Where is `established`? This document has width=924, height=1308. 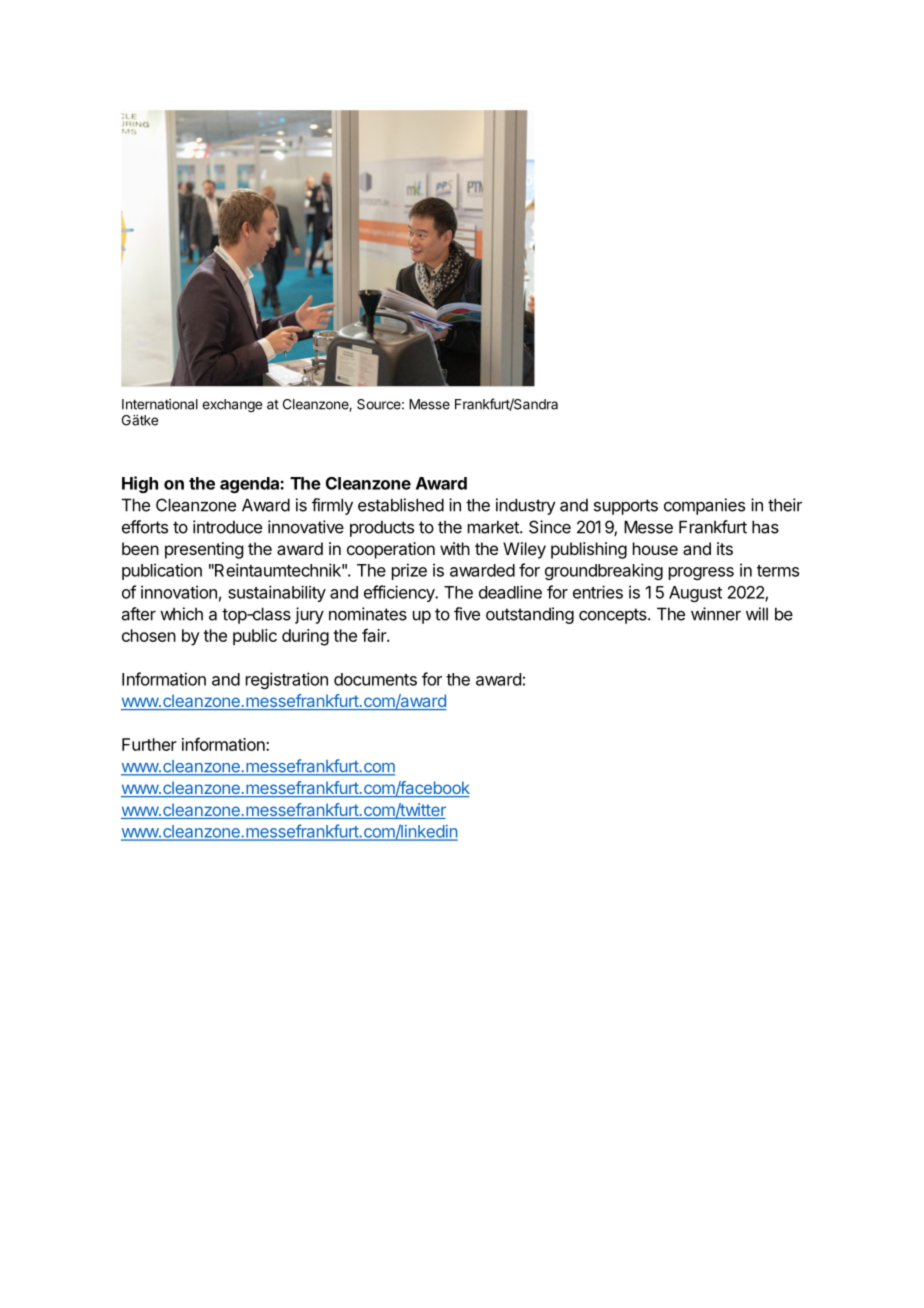
established is located at coordinates (401, 505).
